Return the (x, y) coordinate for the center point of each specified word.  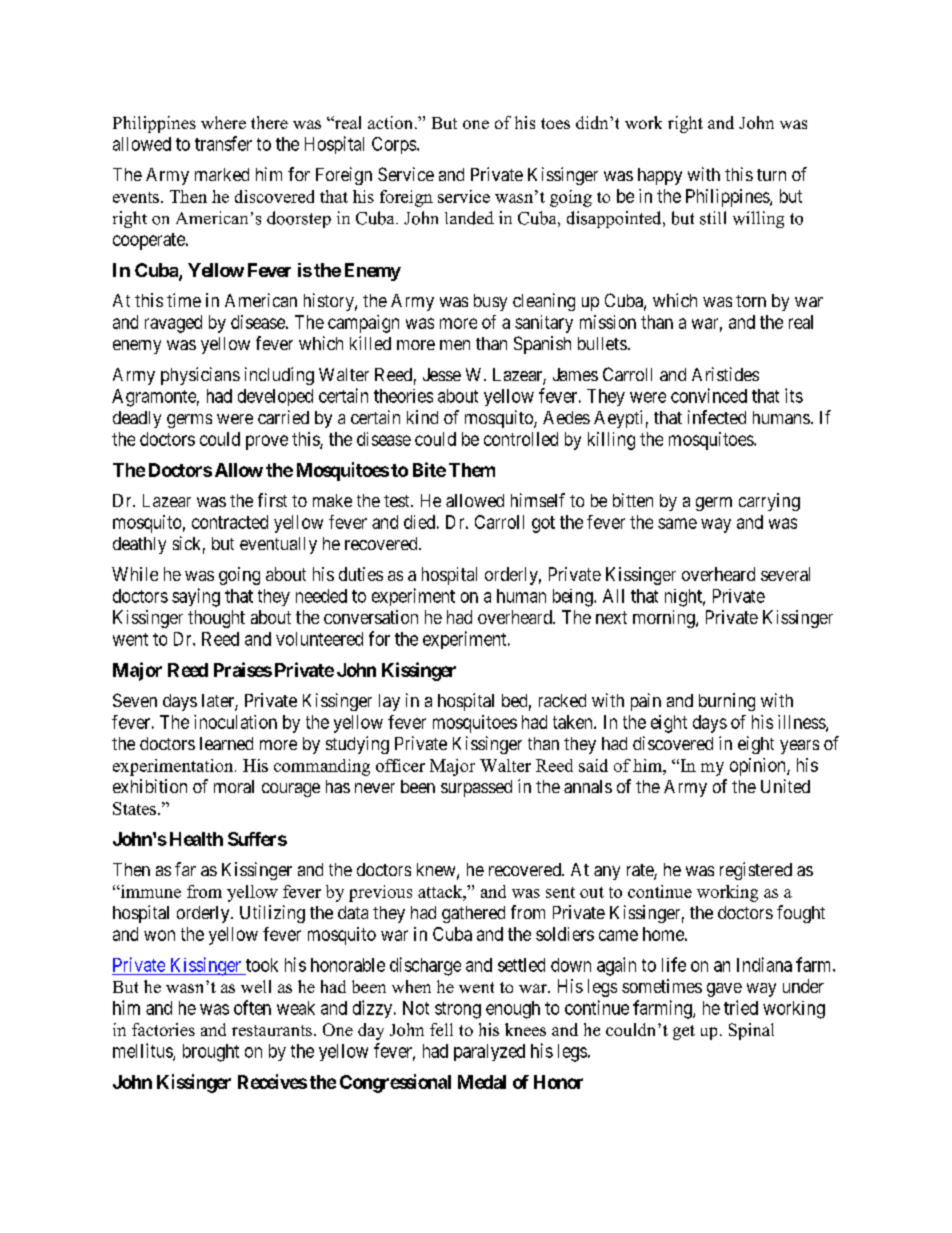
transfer (223, 143)
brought (211, 1053)
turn (771, 175)
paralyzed (489, 1052)
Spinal (751, 1031)
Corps (395, 145)
